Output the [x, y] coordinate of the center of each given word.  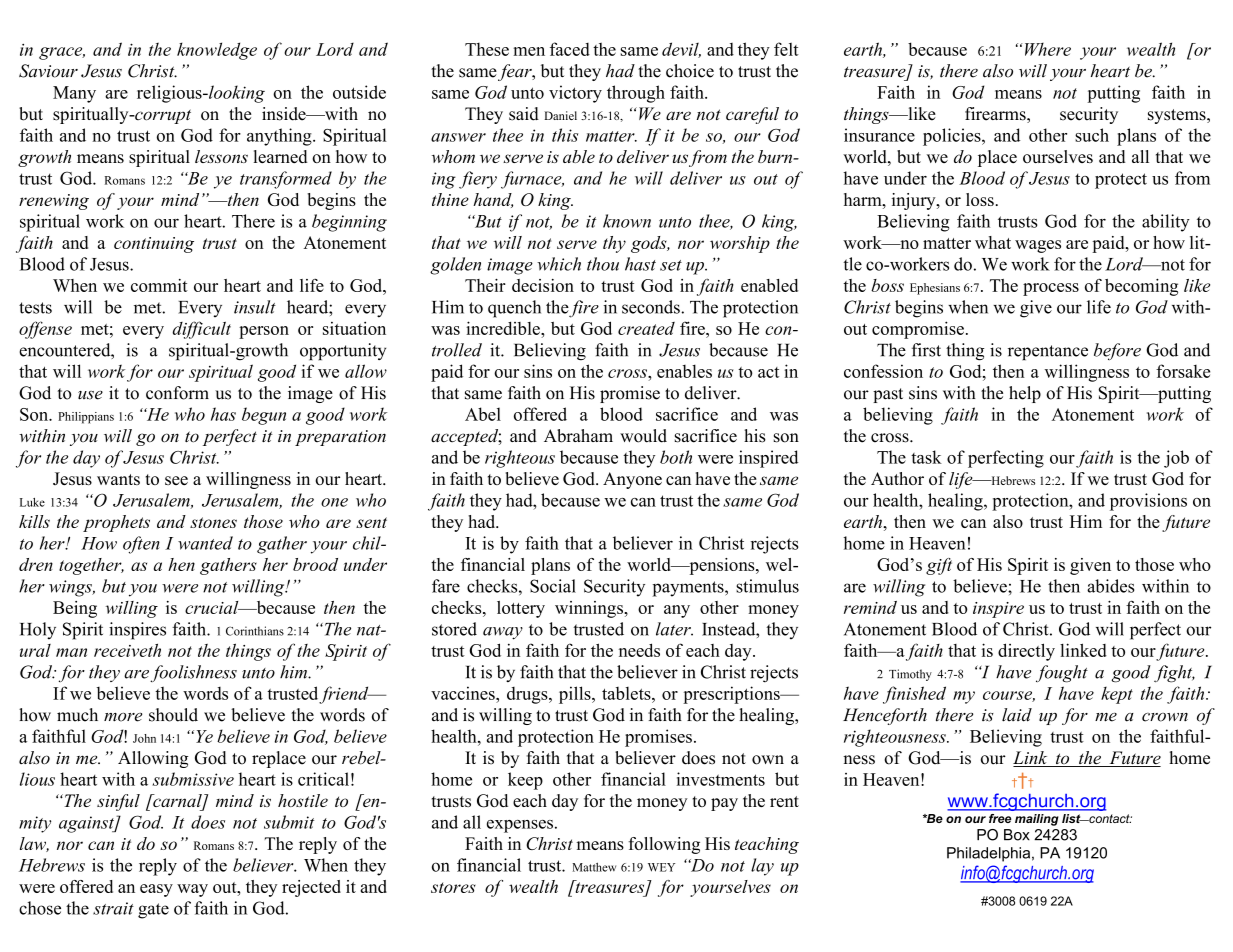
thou [603, 264]
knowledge [217, 51]
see [176, 480]
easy [156, 890]
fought [1062, 674]
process [1051, 289]
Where [1046, 49]
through [636, 94]
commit [159, 285]
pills [576, 695]
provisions [1148, 502]
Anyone [632, 480]
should [173, 715]
